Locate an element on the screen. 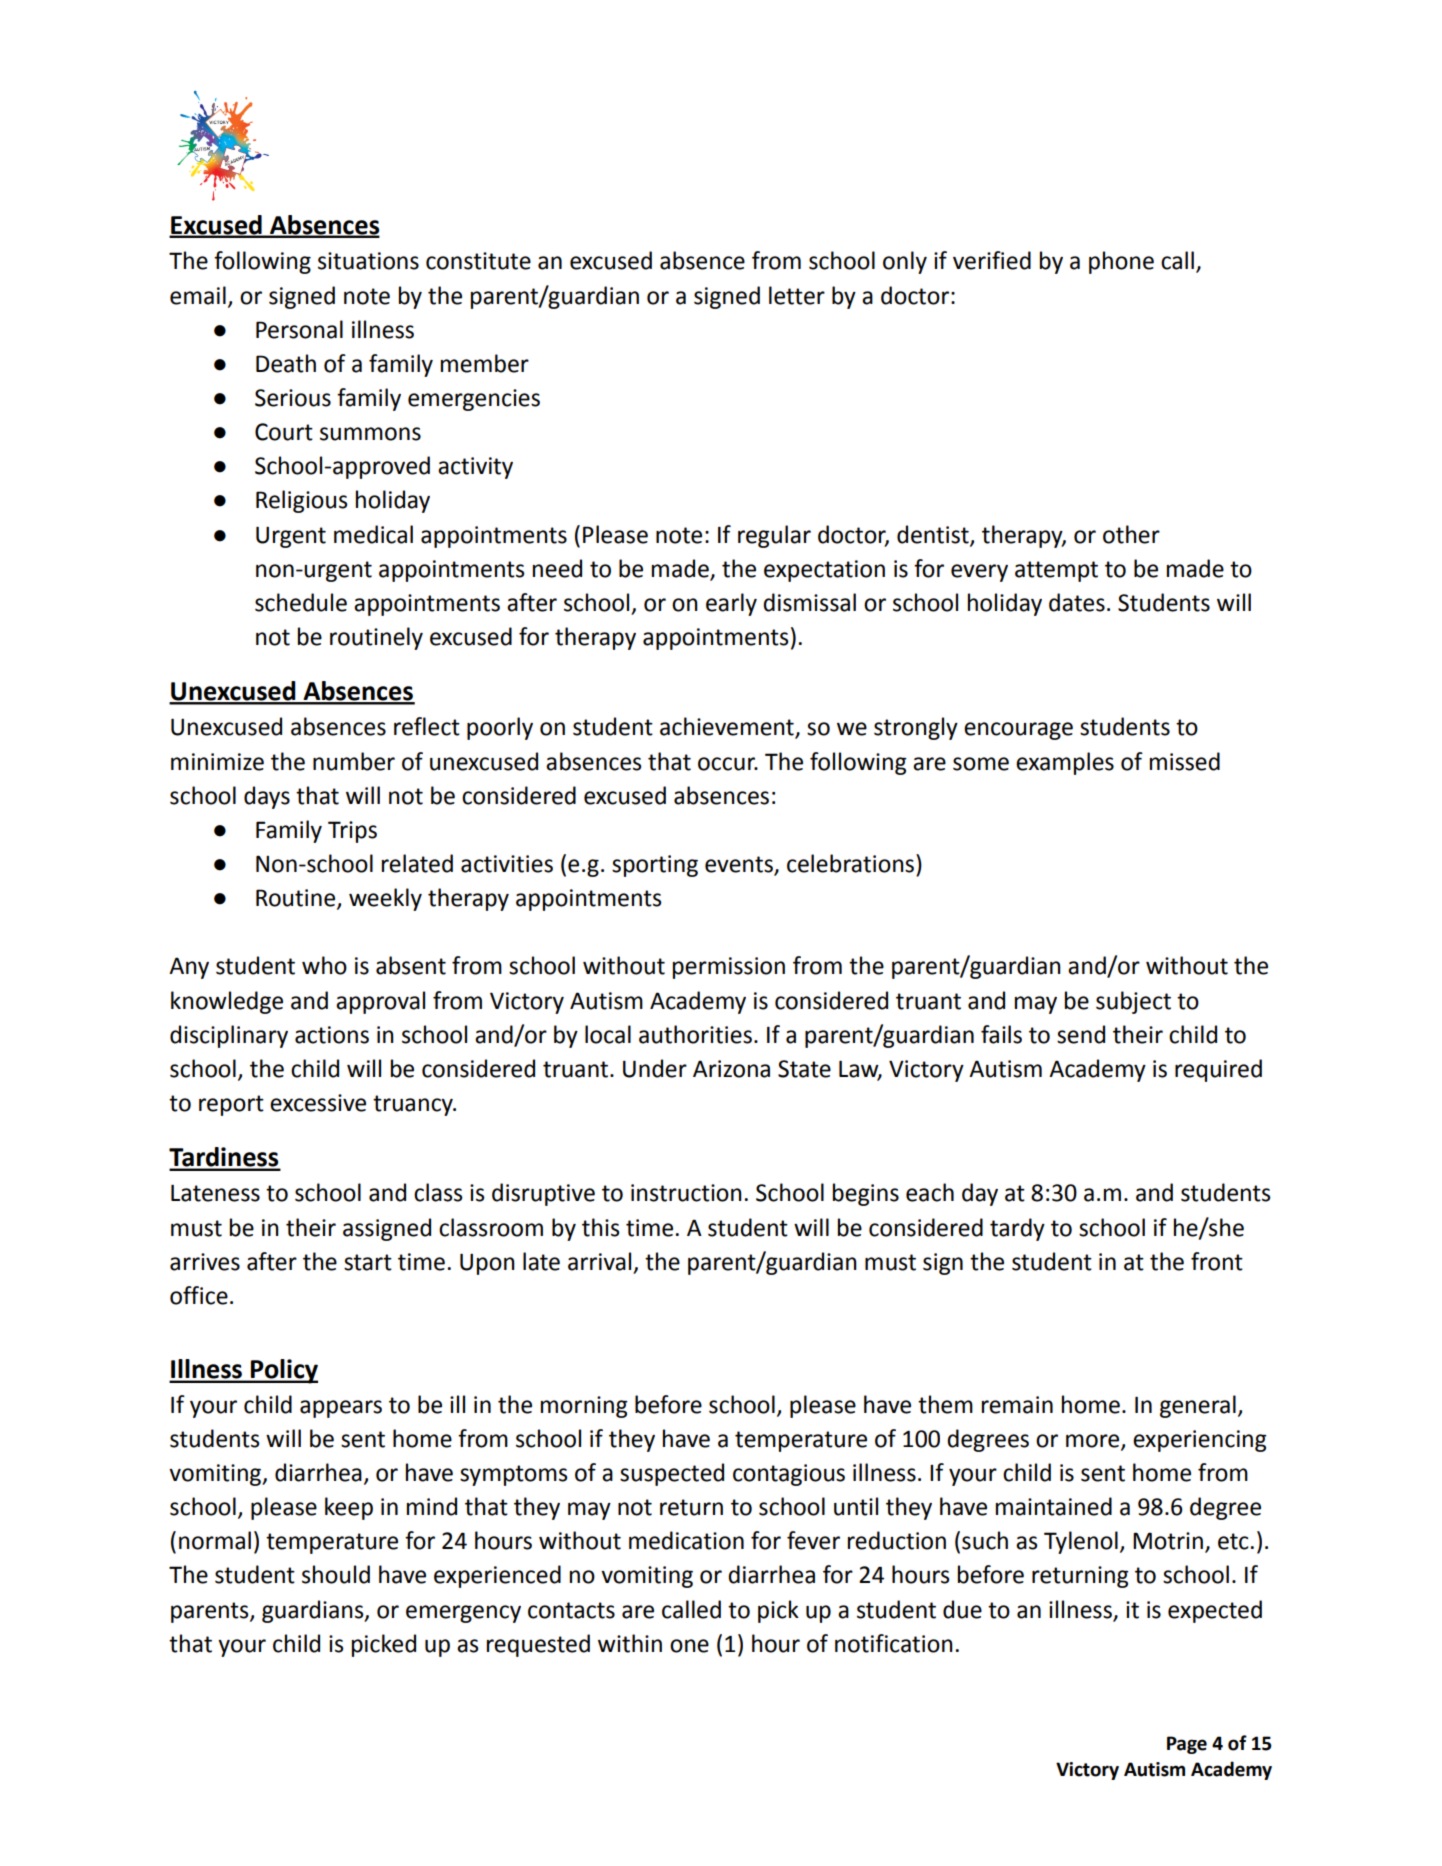 This screenshot has width=1442, height=1866. Trips is located at coordinates (352, 832).
